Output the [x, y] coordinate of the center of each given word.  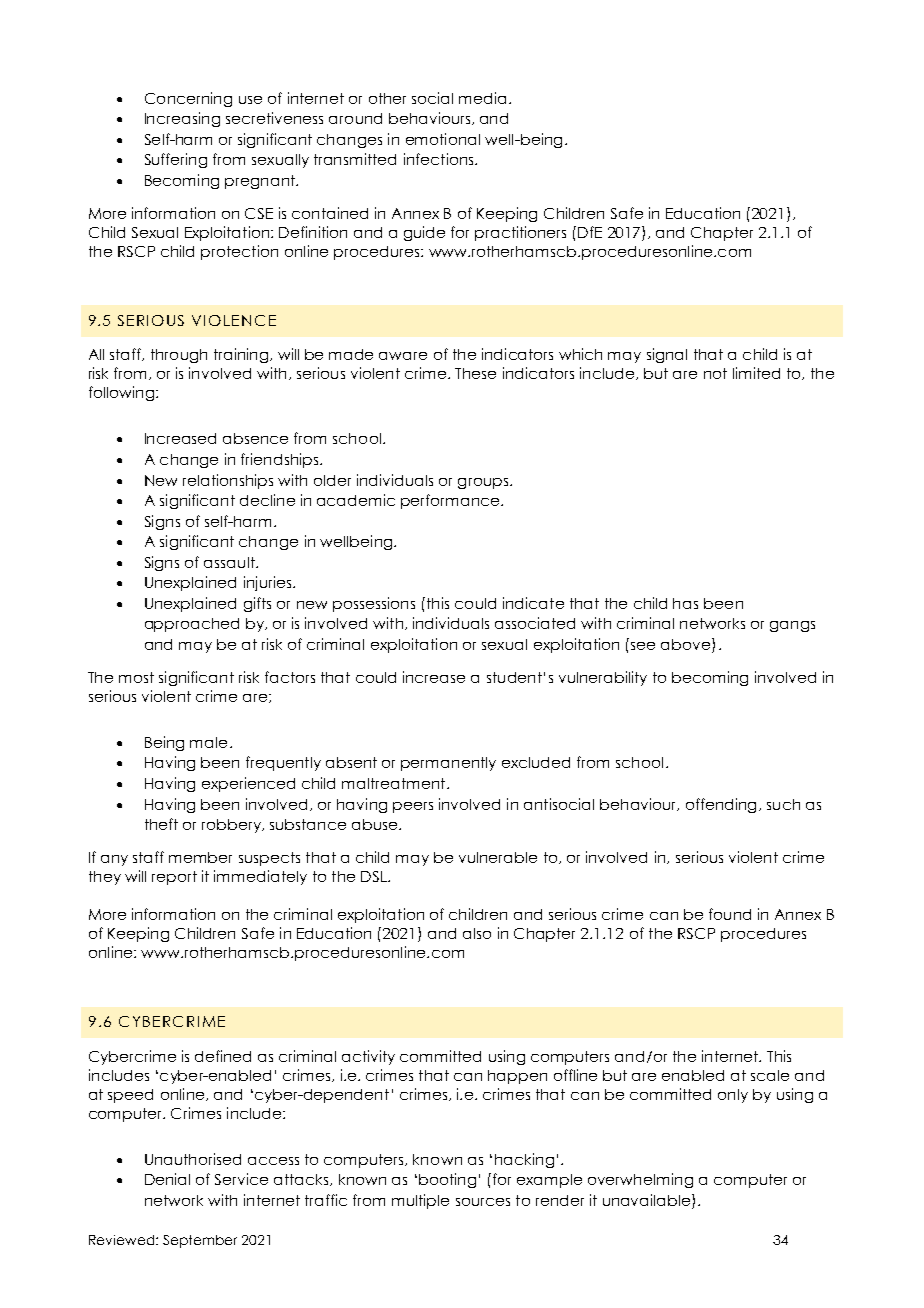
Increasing [182, 119]
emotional [443, 139]
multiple [420, 1201]
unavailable [648, 1200]
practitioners [520, 233]
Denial [167, 1179]
